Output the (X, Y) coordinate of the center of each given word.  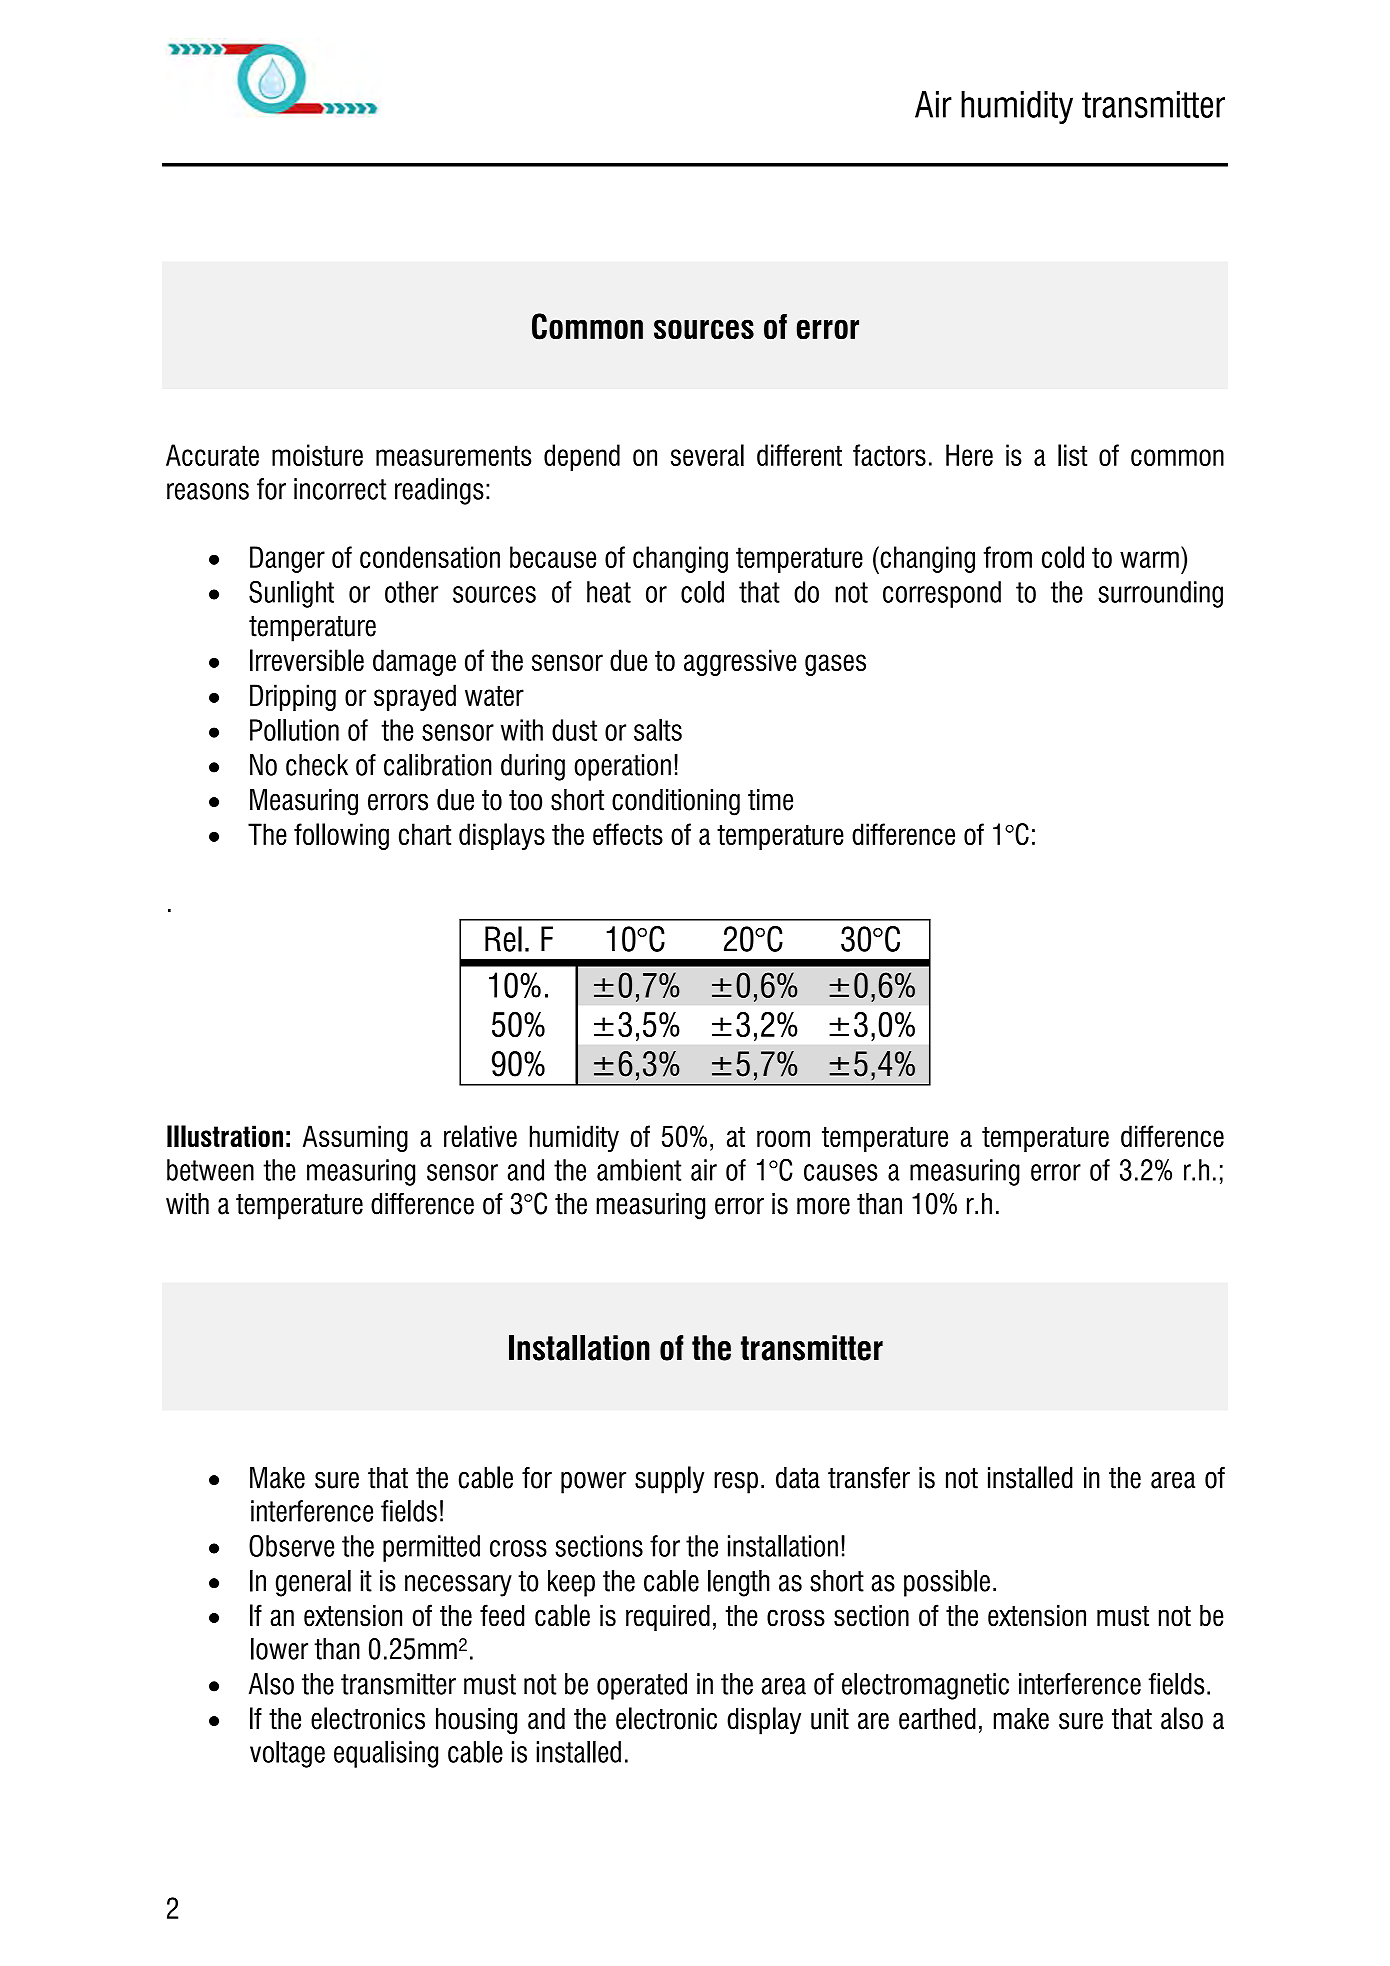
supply (669, 1480)
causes (841, 1172)
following (341, 836)
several (707, 455)
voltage (287, 1754)
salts (658, 730)
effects (628, 834)
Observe (291, 1546)
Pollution (294, 730)
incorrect (340, 489)
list (1072, 455)
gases (835, 665)
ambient (639, 1170)
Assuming (355, 1138)
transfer (869, 1478)
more (823, 1206)
